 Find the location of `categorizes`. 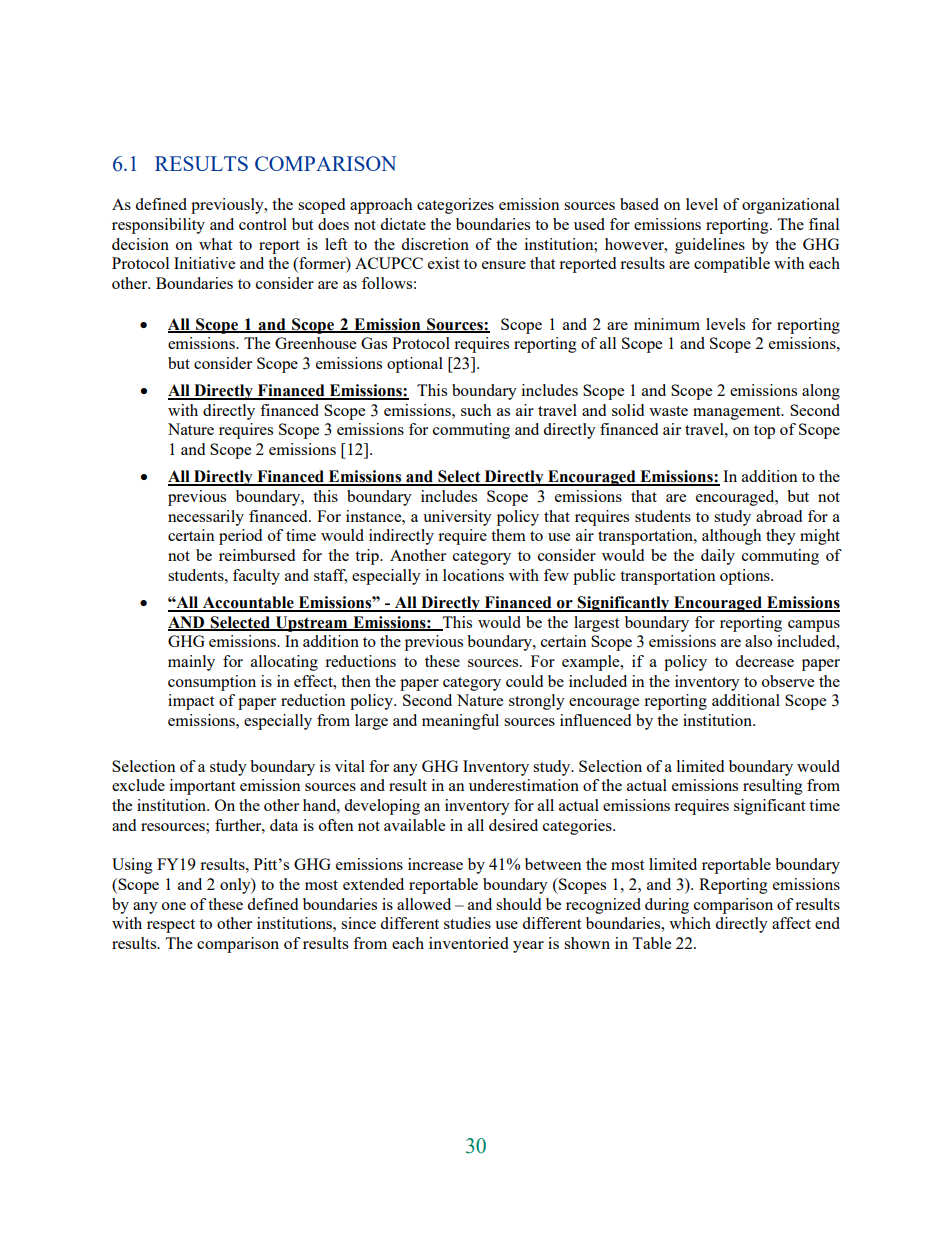

categorizes is located at coordinates (455, 206).
